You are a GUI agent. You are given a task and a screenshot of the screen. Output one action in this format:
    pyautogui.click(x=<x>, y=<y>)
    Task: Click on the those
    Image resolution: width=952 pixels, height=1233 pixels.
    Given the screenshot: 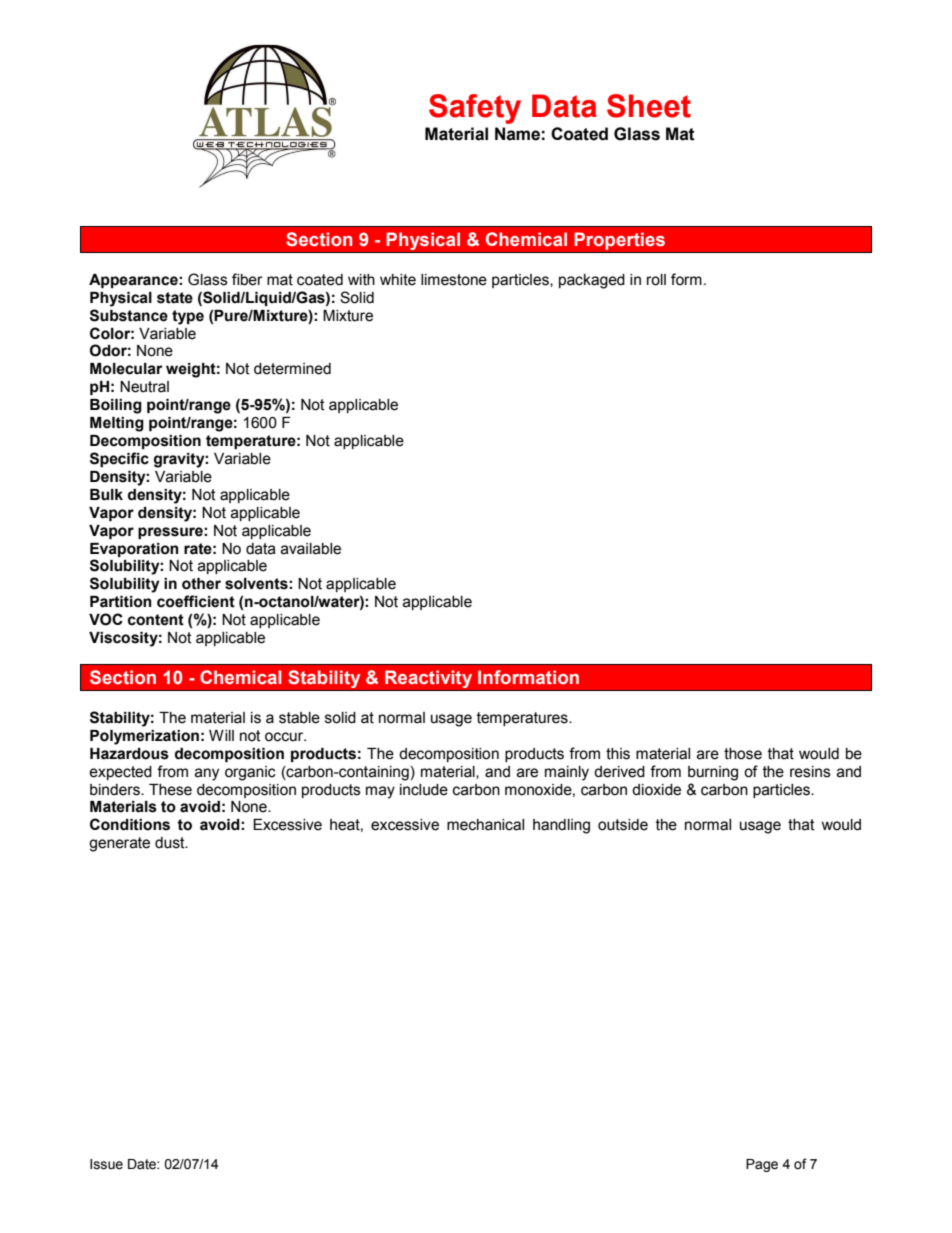 What is the action you would take?
    pyautogui.click(x=743, y=754)
